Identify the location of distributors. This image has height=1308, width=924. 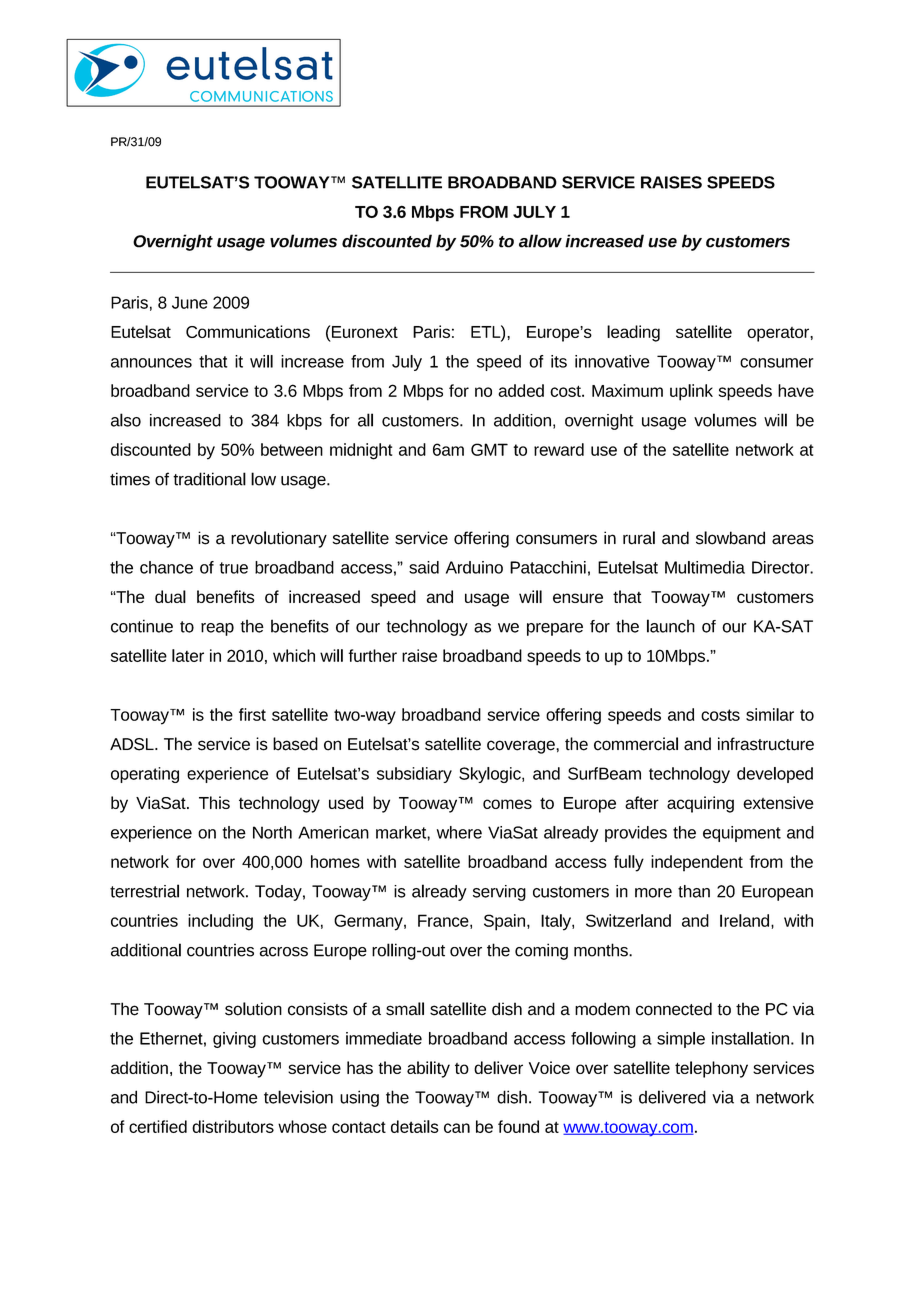
(233, 1126).
